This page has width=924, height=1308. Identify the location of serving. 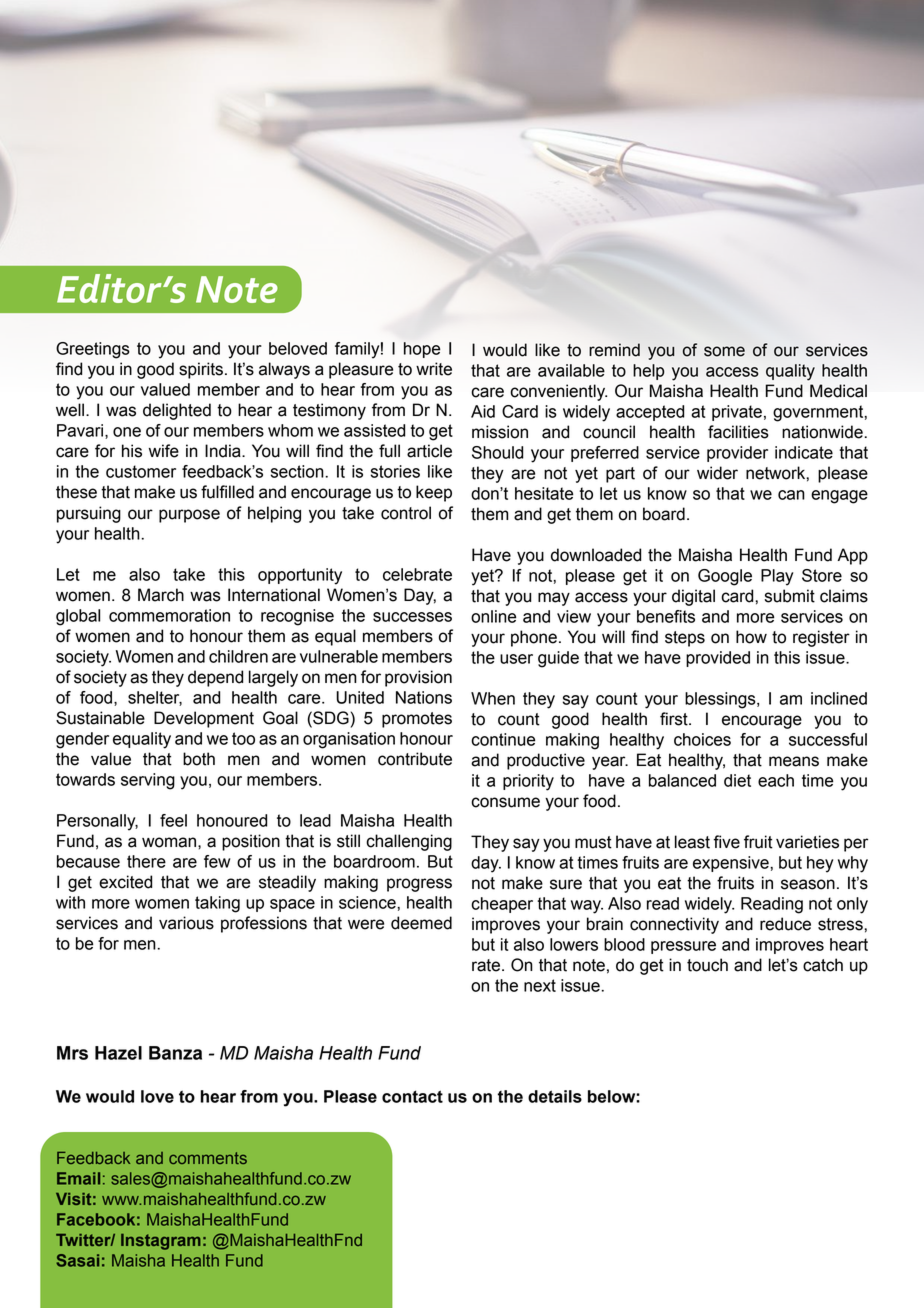
(148, 781).
